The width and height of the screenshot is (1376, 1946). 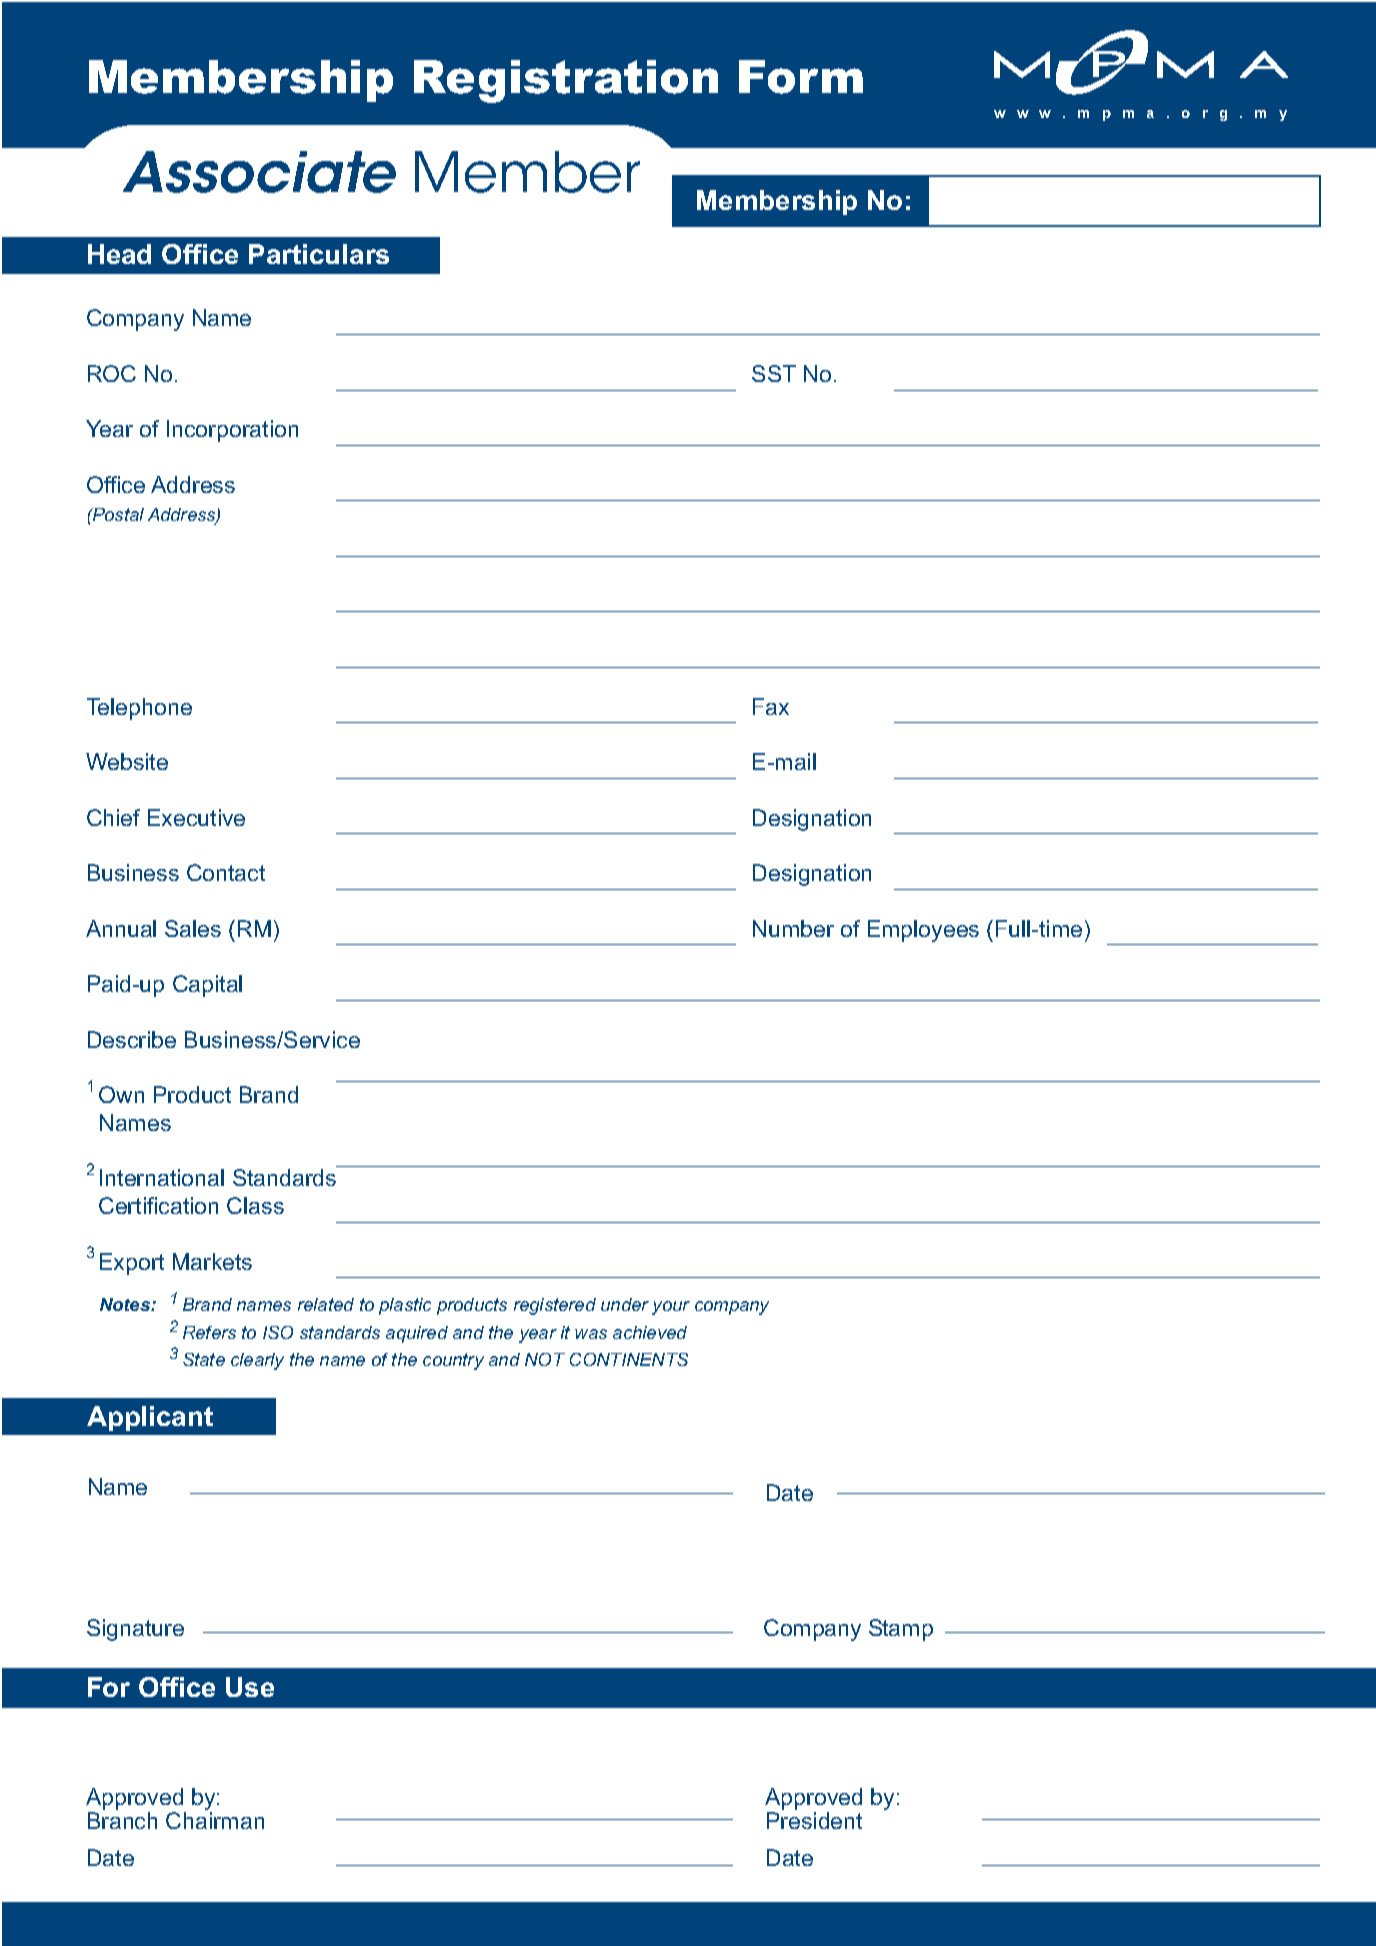 What do you see at coordinates (793, 928) in the screenshot?
I see `Number` at bounding box center [793, 928].
